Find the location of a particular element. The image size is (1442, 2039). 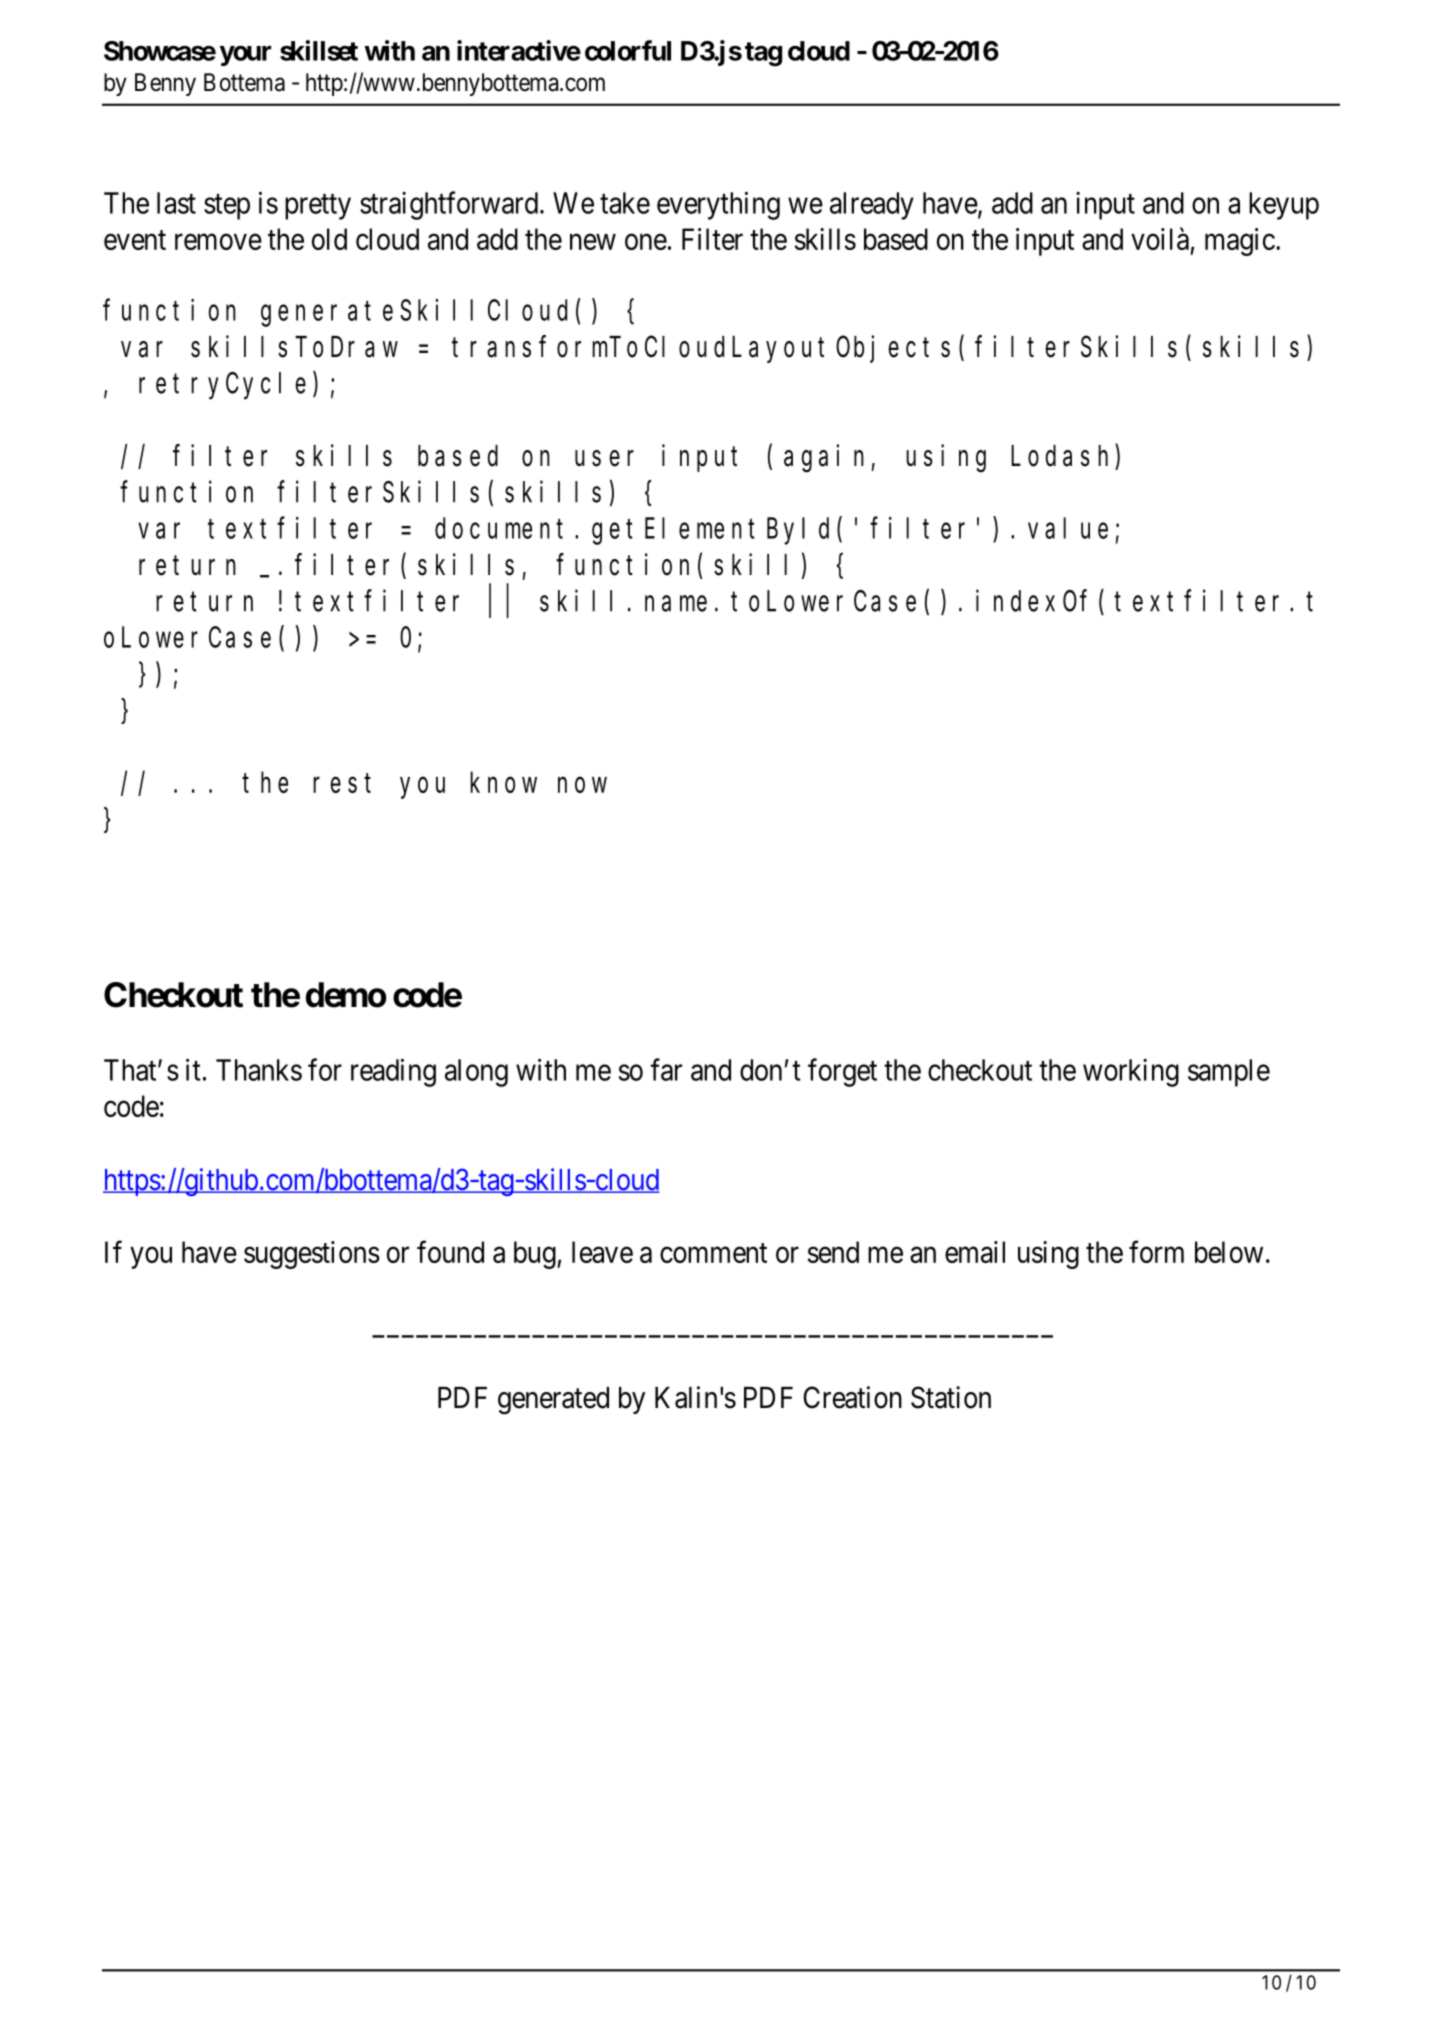

working is located at coordinates (1131, 1073).
